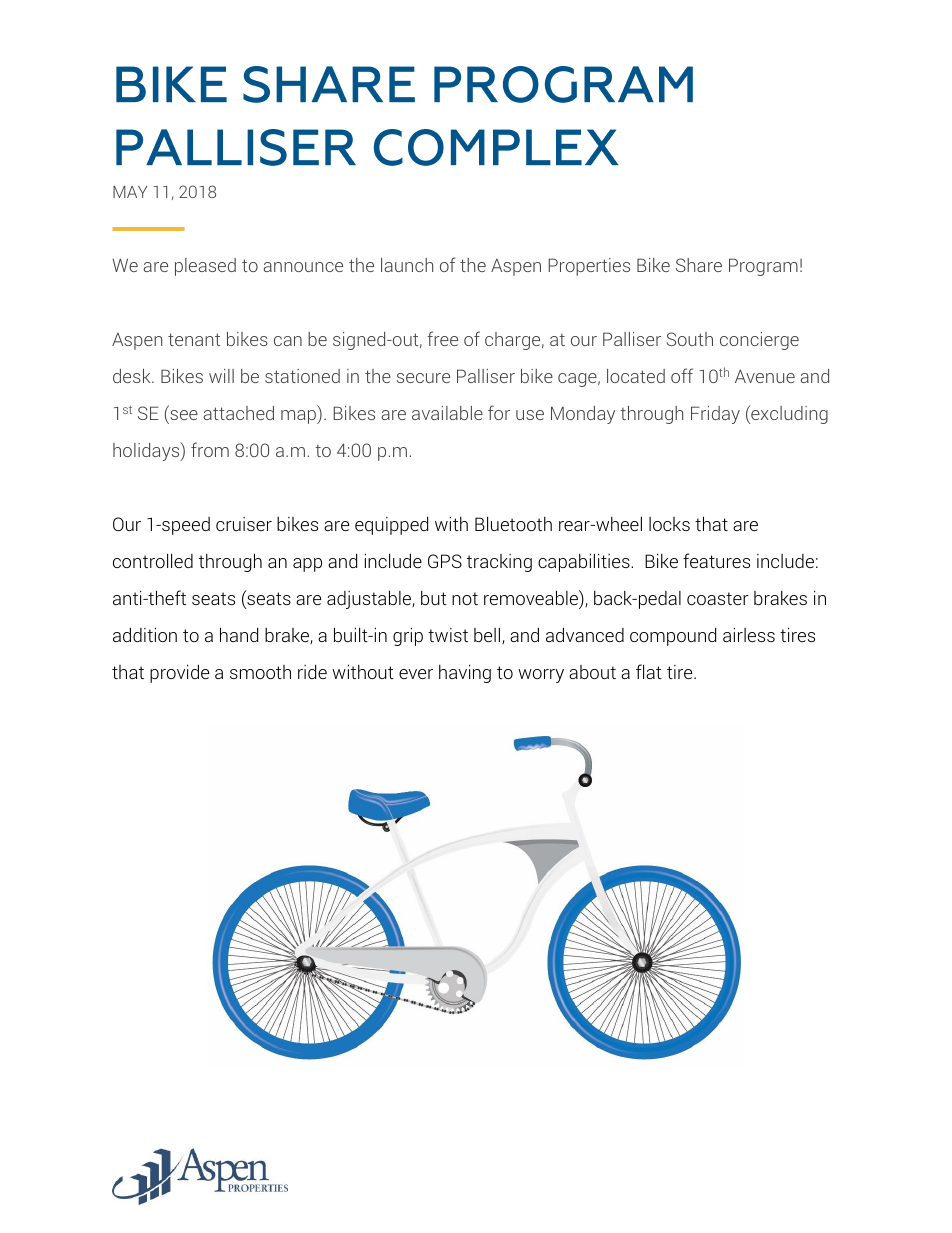  I want to click on South, so click(690, 339).
